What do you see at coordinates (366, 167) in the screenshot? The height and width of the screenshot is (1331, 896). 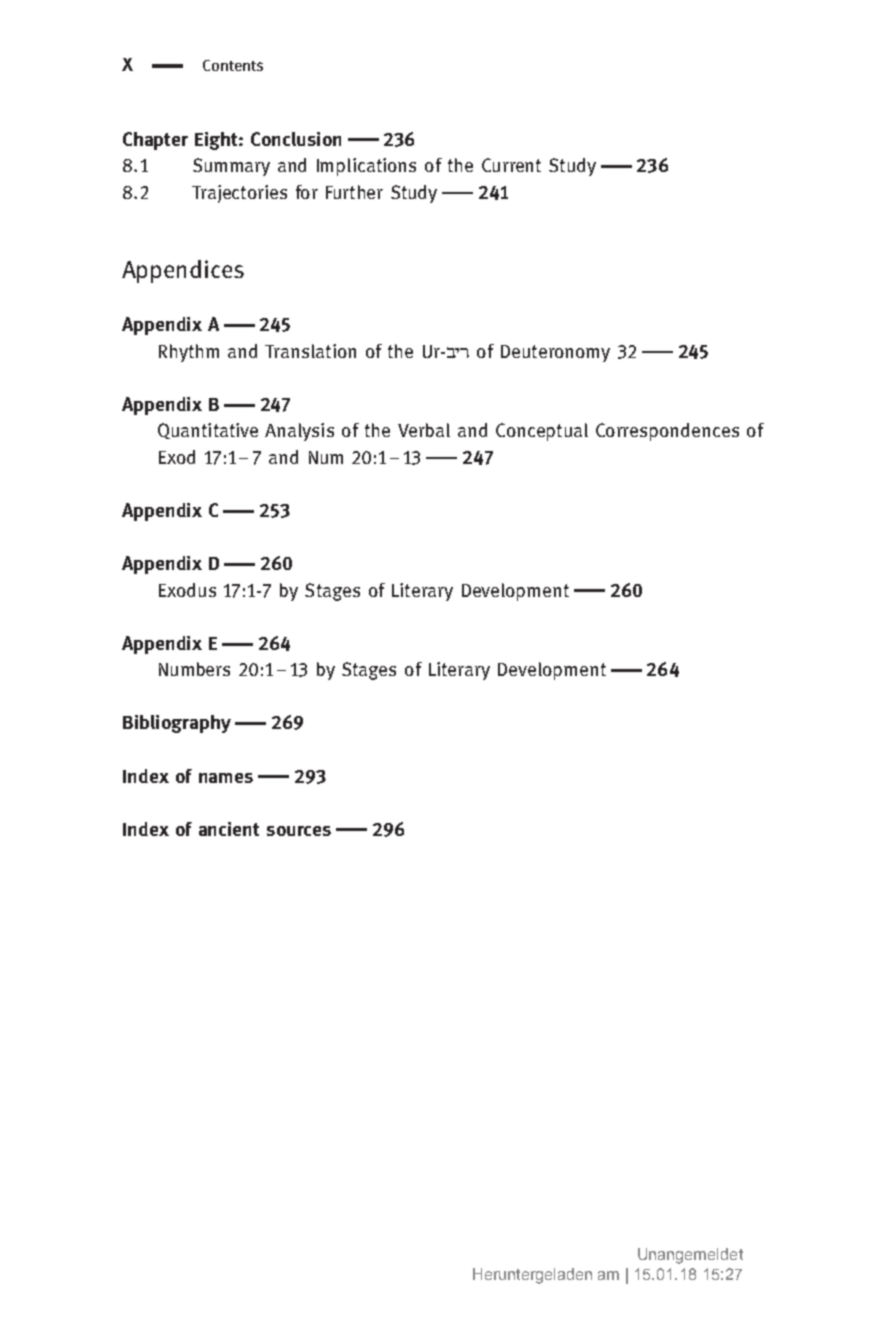 I see `Implications` at bounding box center [366, 167].
